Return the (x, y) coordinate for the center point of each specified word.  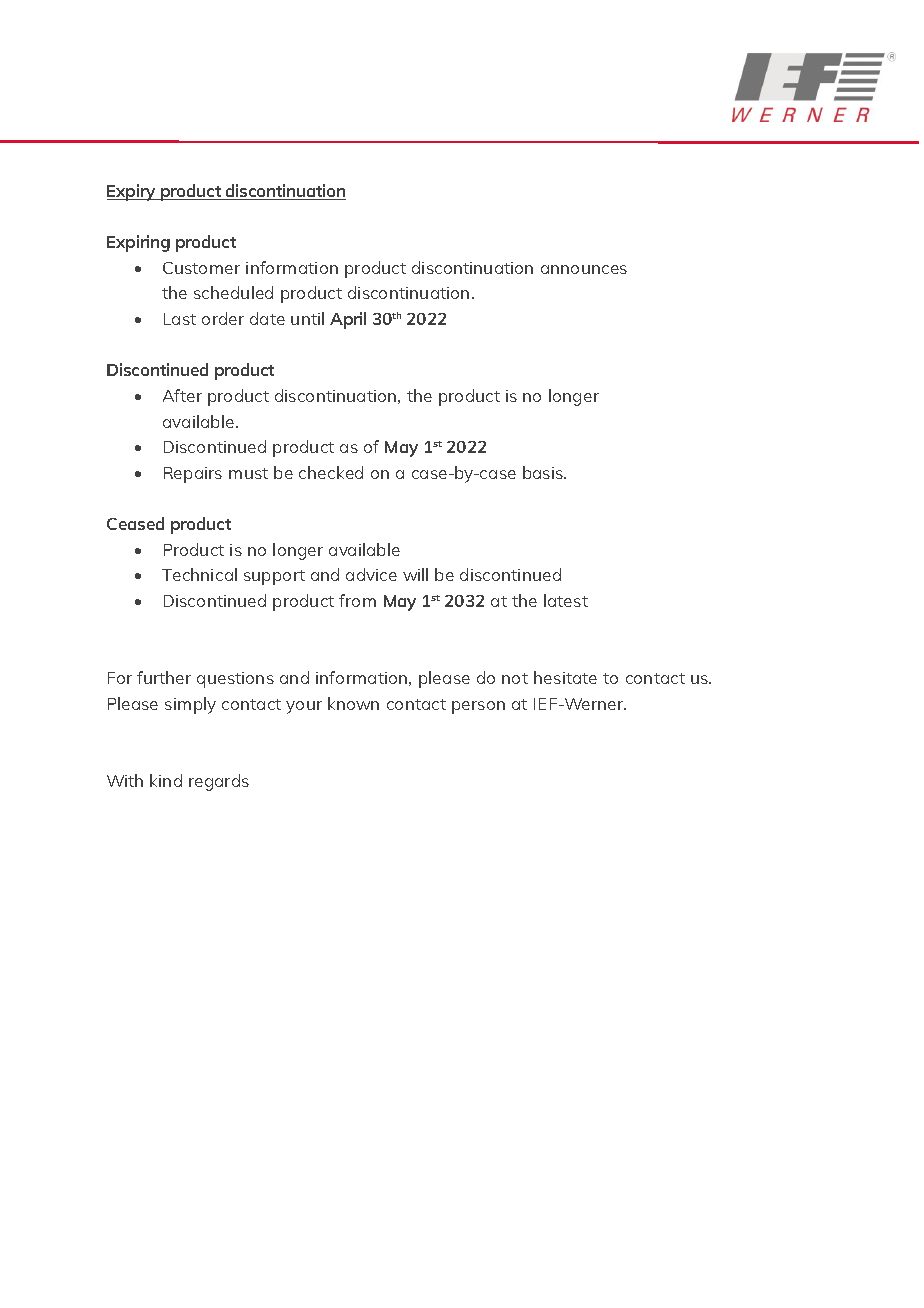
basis (544, 472)
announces (584, 269)
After (182, 395)
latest (566, 600)
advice (371, 574)
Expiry (132, 192)
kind (166, 780)
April (348, 320)
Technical (199, 574)
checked (331, 472)
